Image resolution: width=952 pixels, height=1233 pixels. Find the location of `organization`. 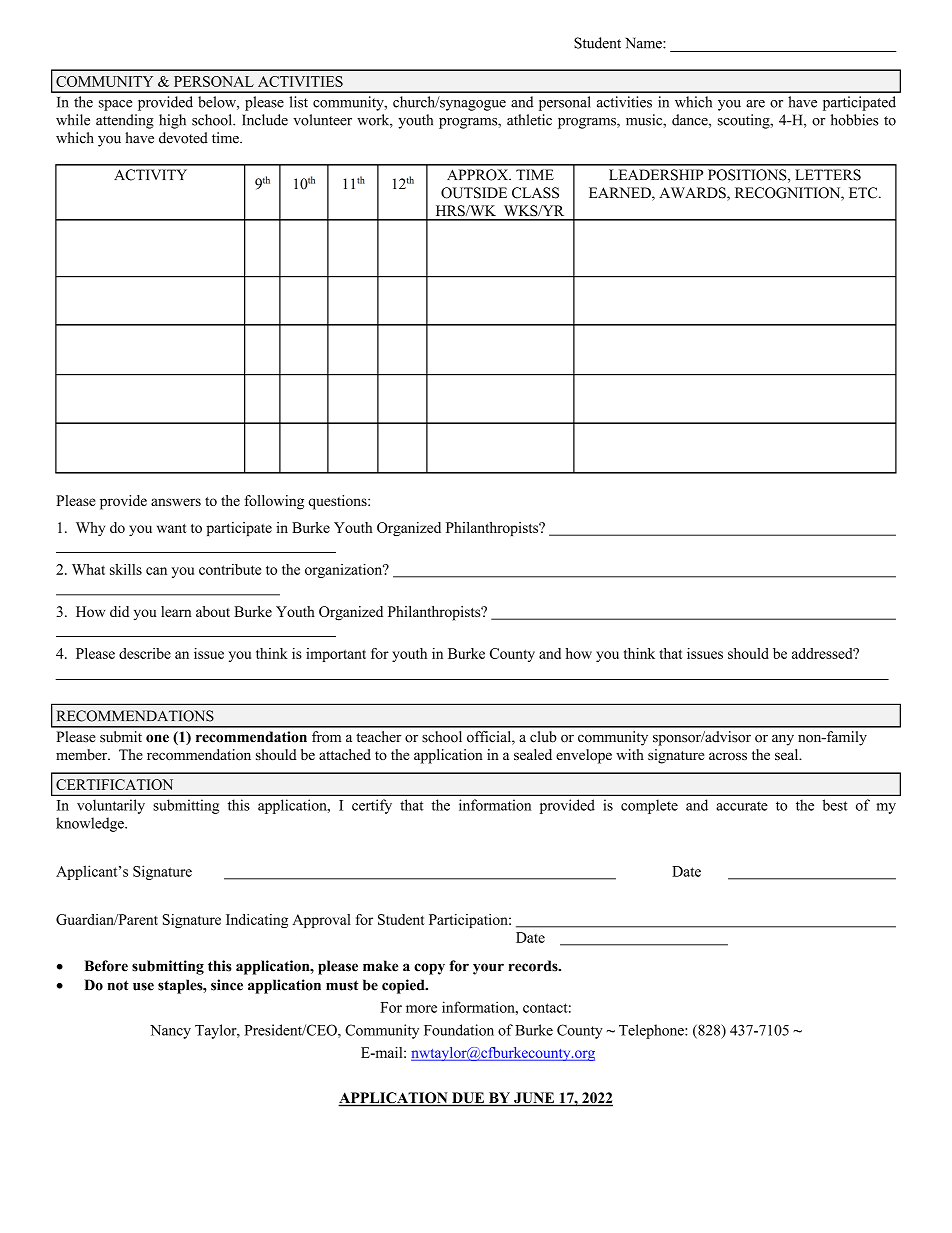

organization is located at coordinates (345, 571).
